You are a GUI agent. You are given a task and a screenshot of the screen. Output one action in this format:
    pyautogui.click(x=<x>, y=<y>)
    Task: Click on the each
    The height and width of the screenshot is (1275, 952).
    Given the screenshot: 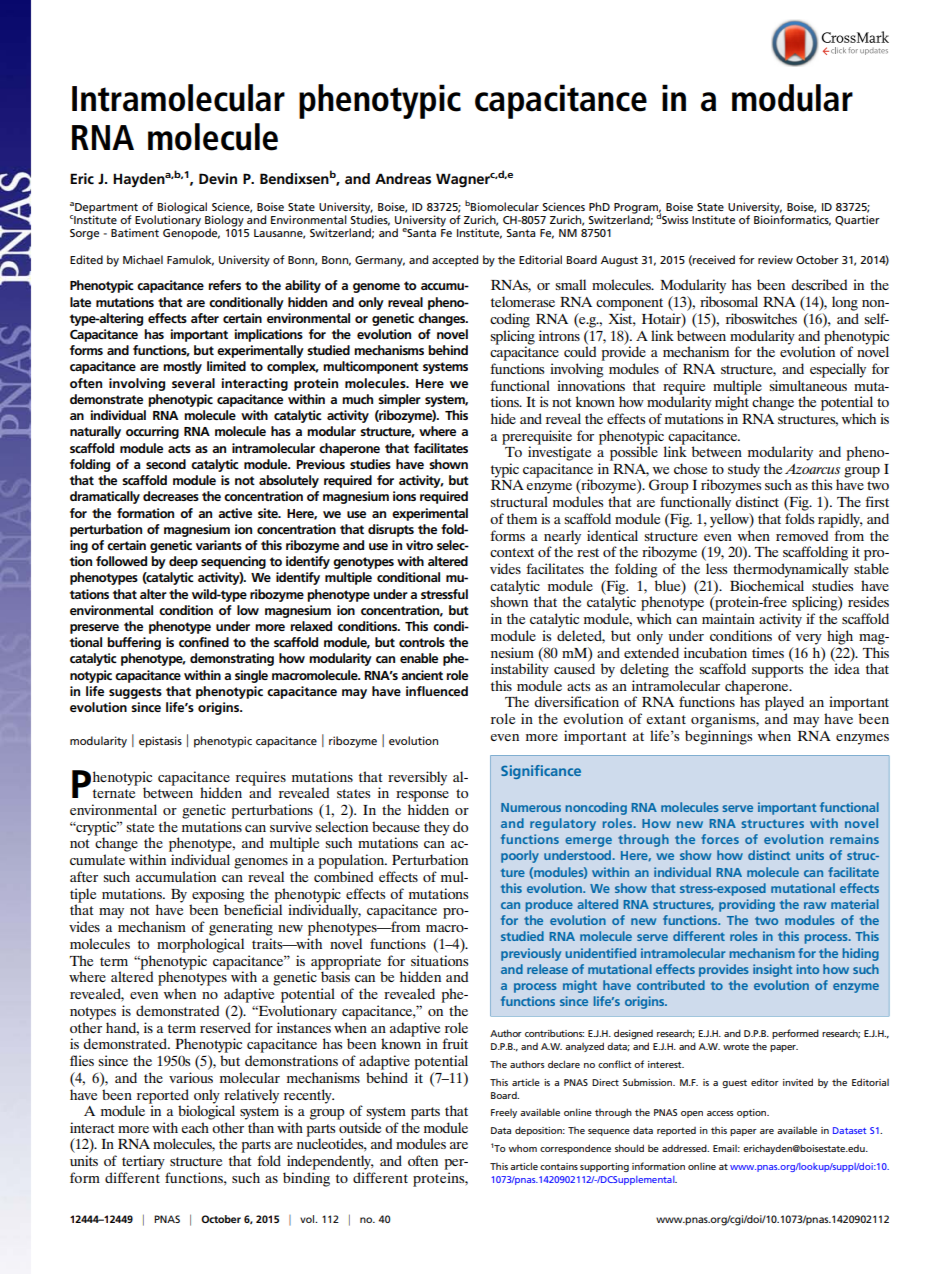 What is the action you would take?
    pyautogui.click(x=195, y=1127)
